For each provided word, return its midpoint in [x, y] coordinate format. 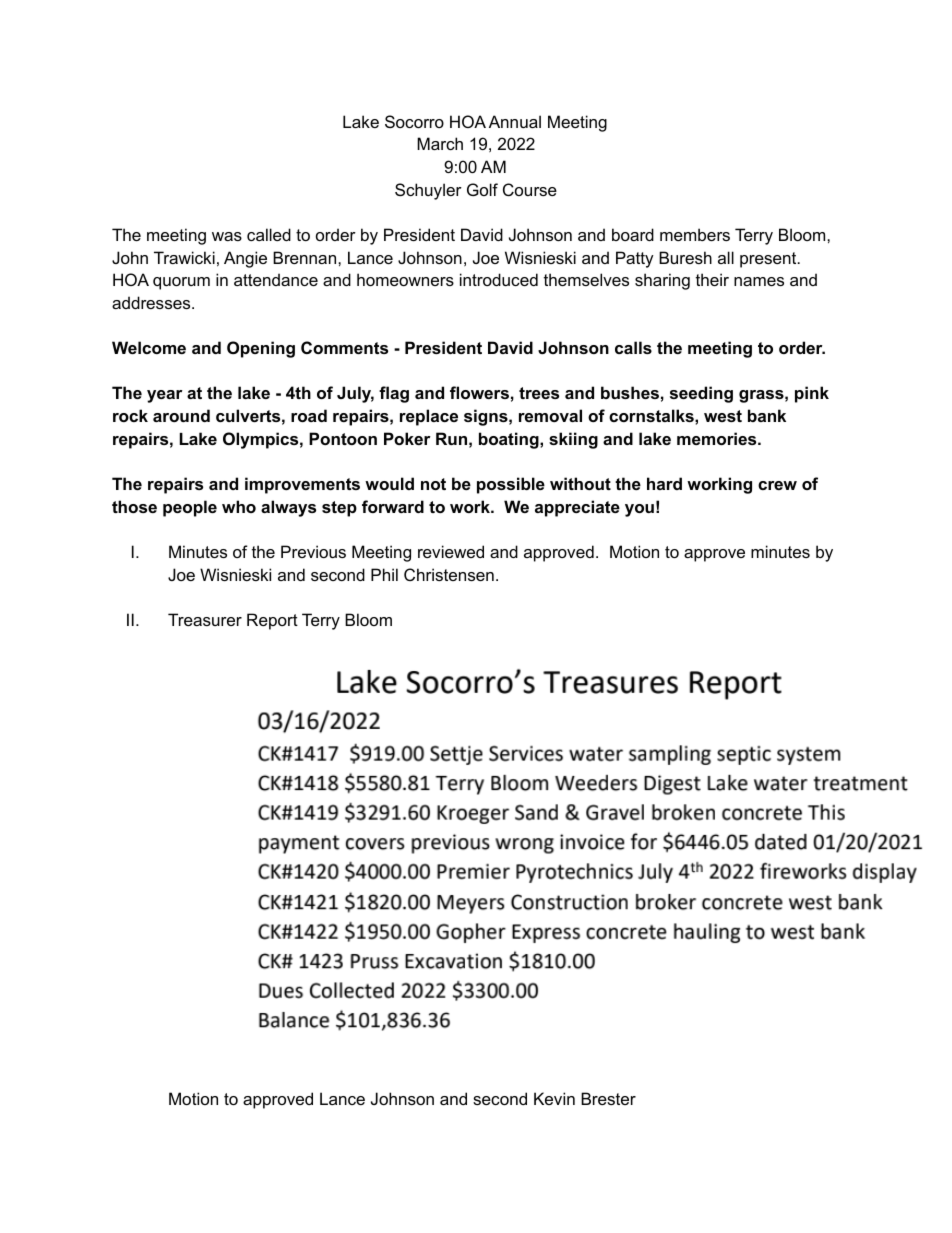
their [712, 279]
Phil [384, 574]
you [639, 510]
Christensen [449, 574]
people [190, 508]
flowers [479, 392]
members [695, 234]
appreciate [577, 508]
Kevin [554, 1098]
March [440, 143]
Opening [261, 349]
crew [777, 485]
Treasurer [205, 619]
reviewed [451, 551]
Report [272, 621]
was [227, 236]
